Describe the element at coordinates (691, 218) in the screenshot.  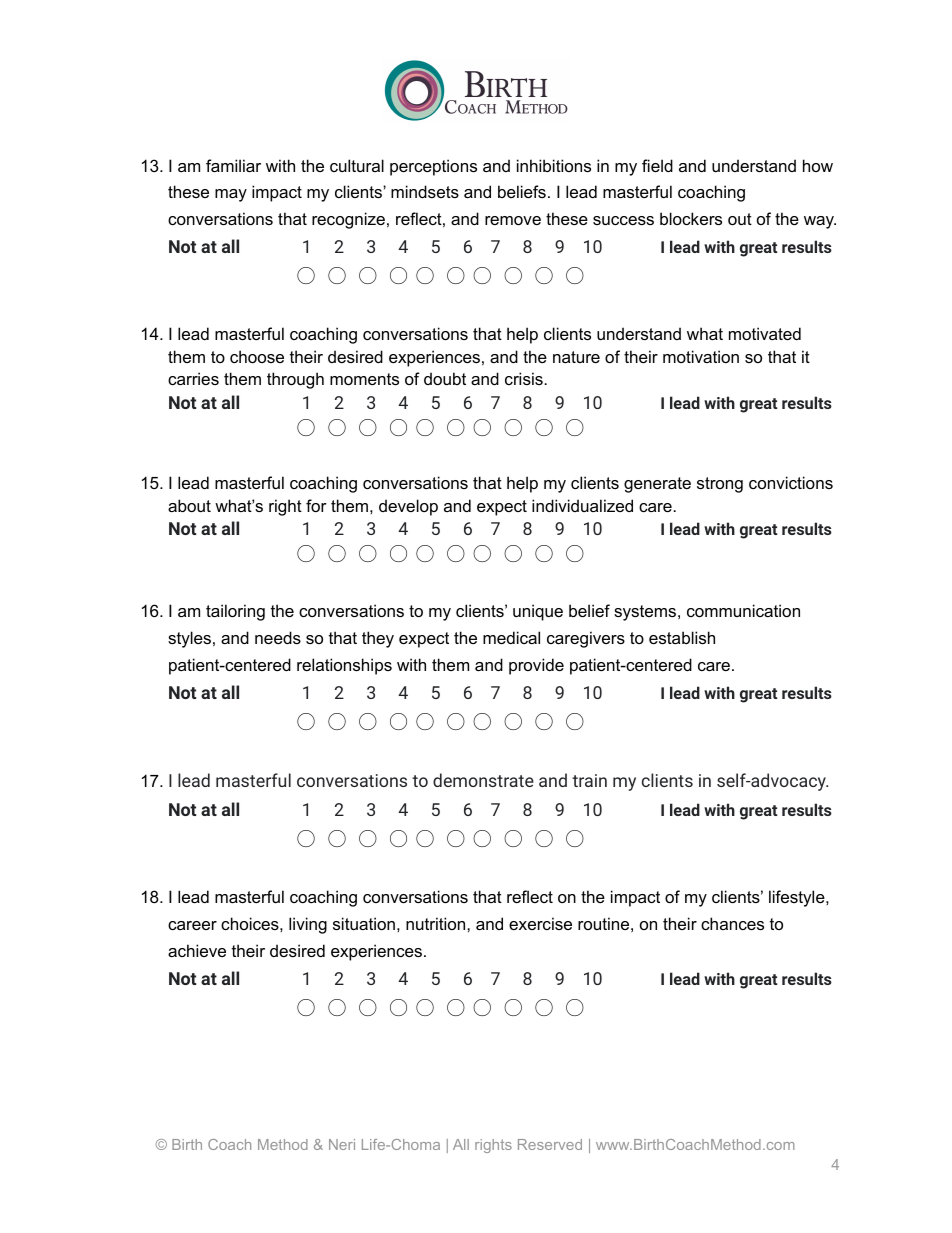
I see `blockers` at that location.
